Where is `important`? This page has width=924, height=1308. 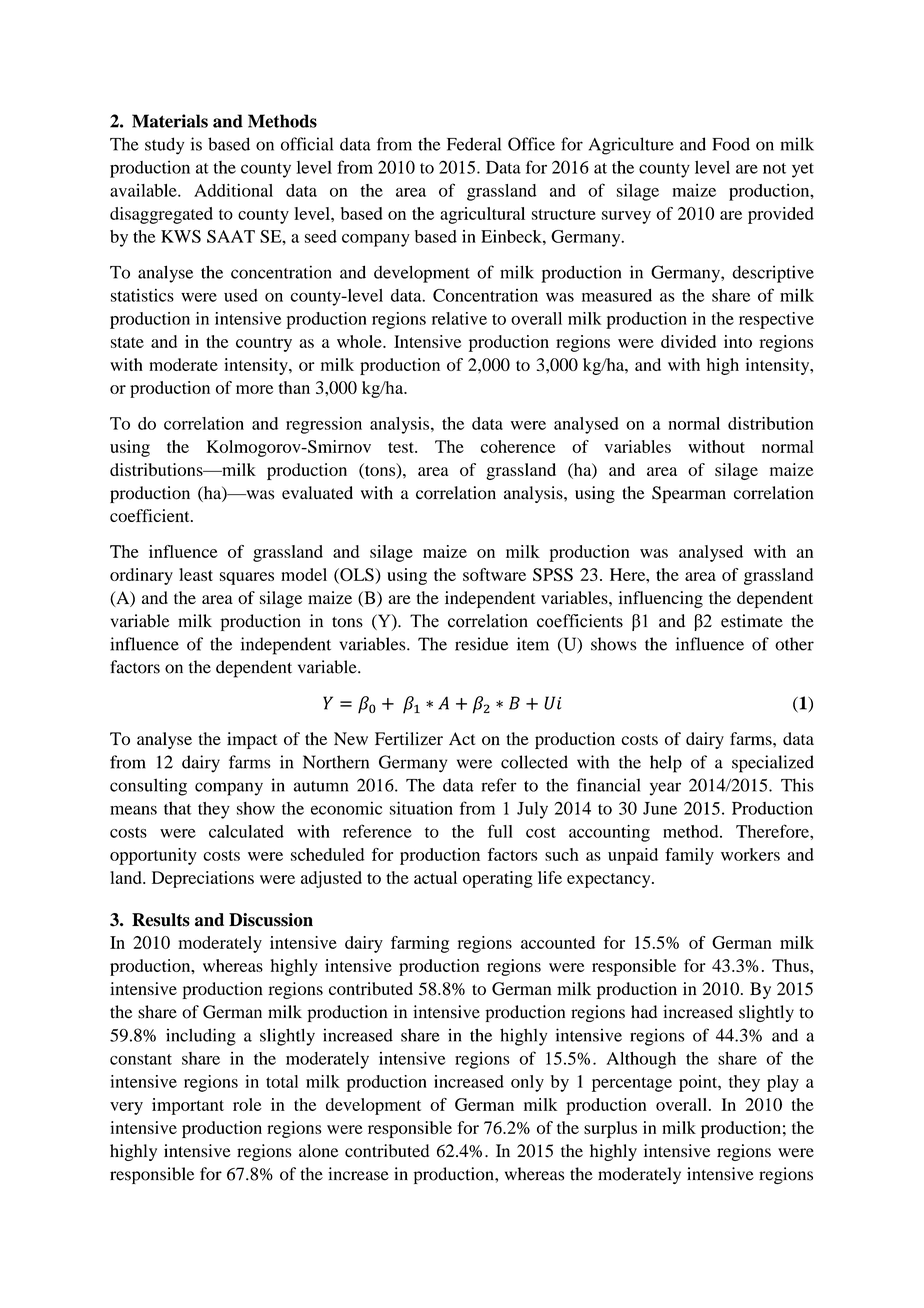 important is located at coordinates (188, 1106).
